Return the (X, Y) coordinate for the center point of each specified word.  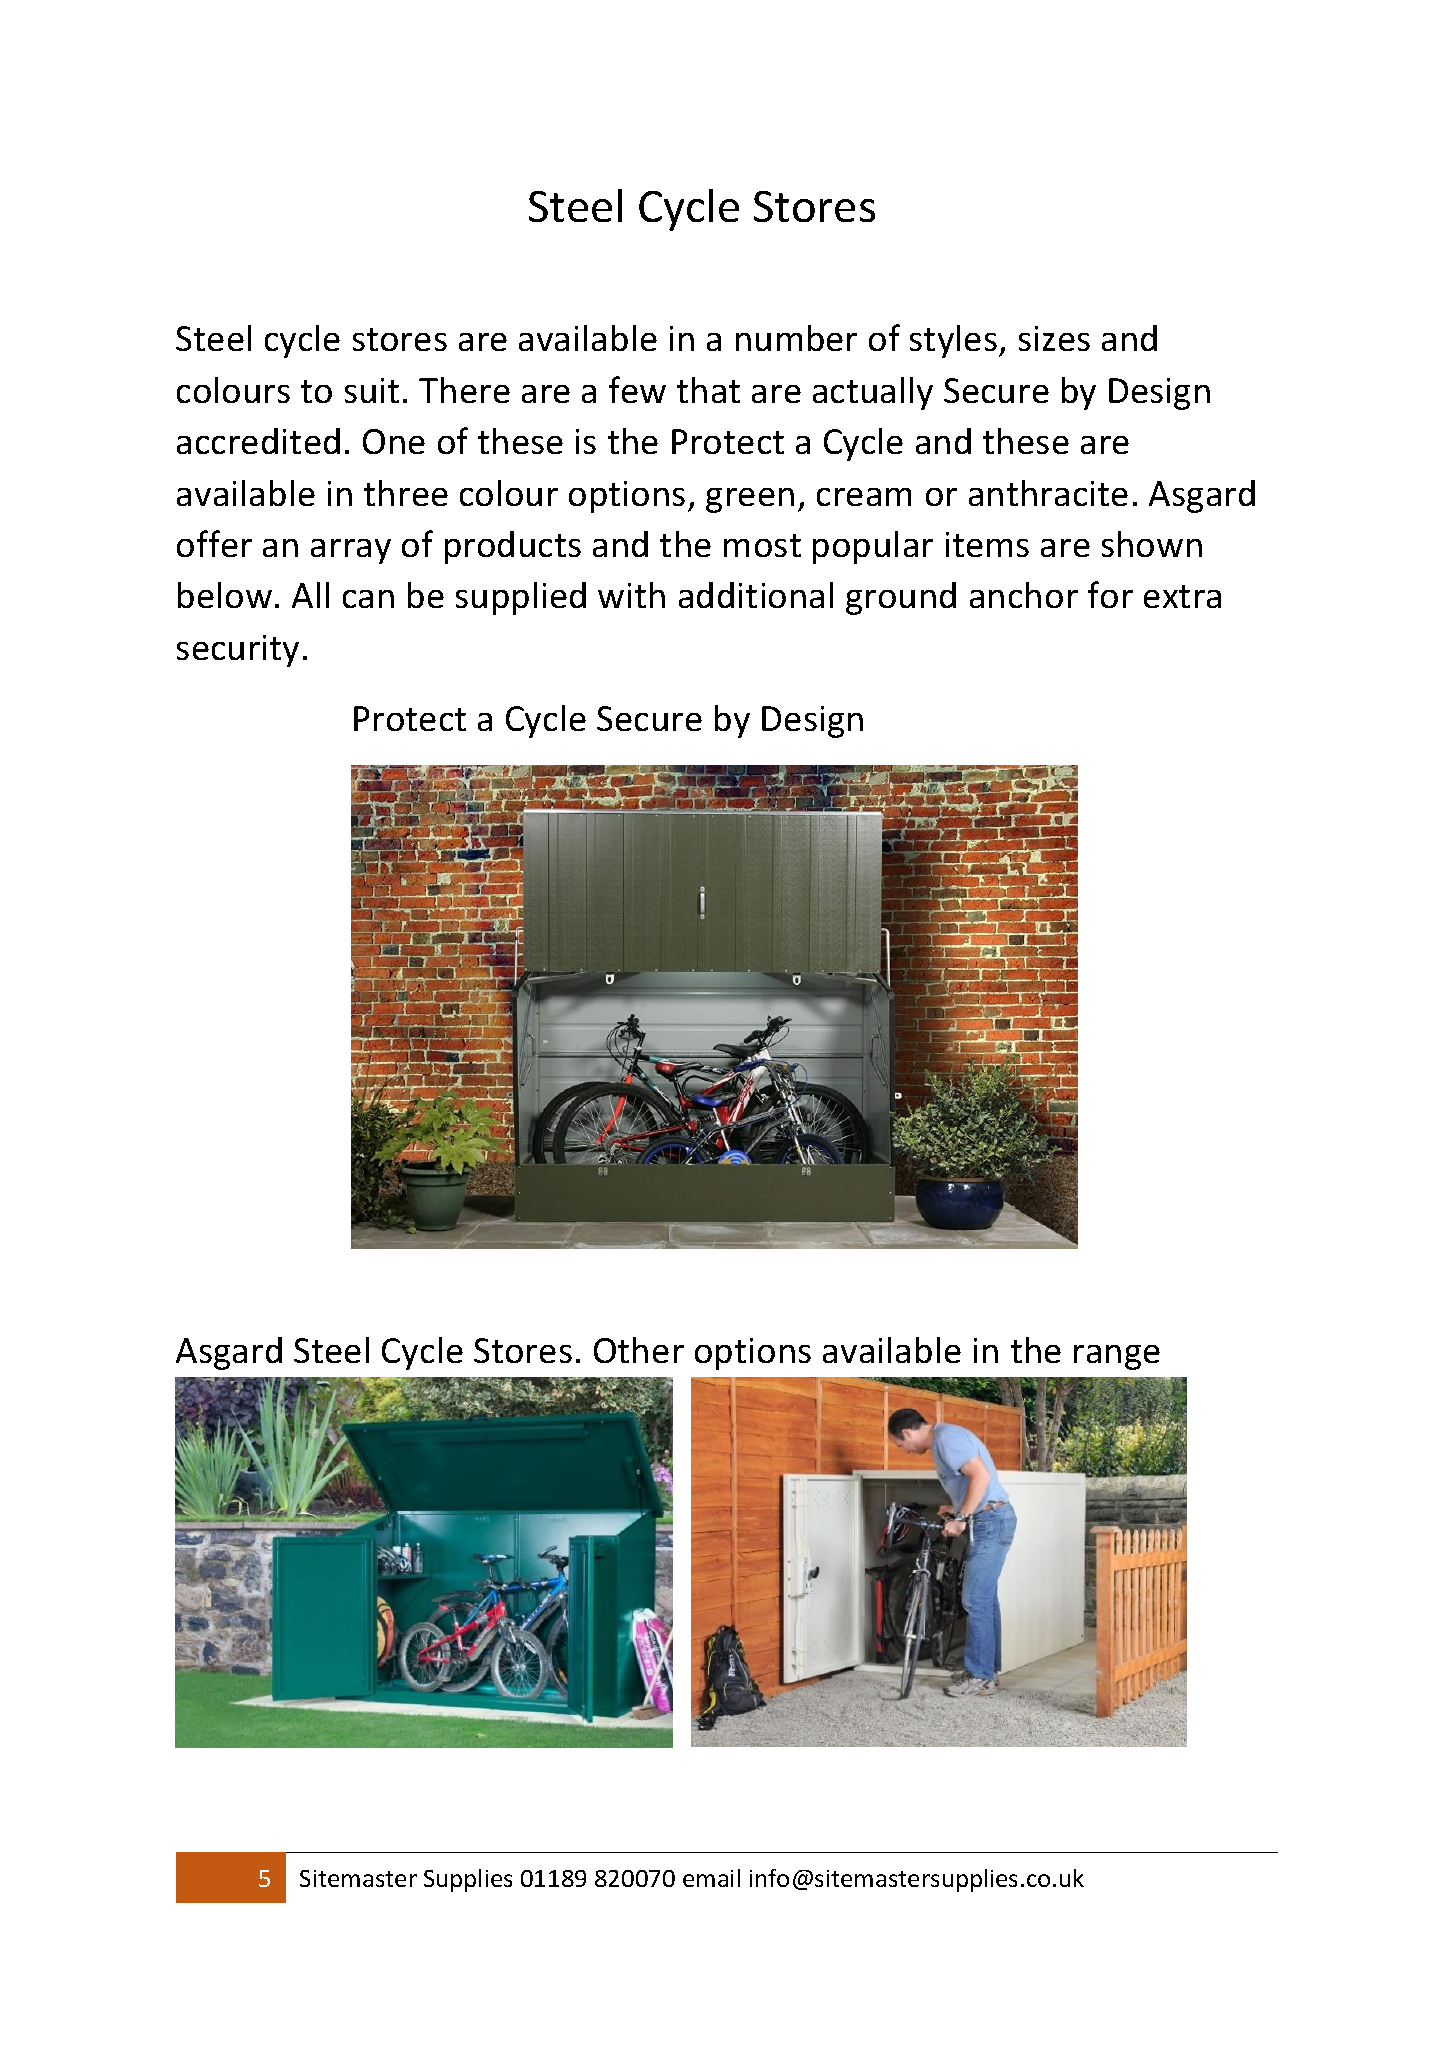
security (238, 651)
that (708, 390)
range (1117, 1357)
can (368, 599)
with (631, 595)
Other (639, 1350)
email (711, 1878)
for (1110, 594)
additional (756, 595)
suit (372, 390)
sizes (1054, 338)
